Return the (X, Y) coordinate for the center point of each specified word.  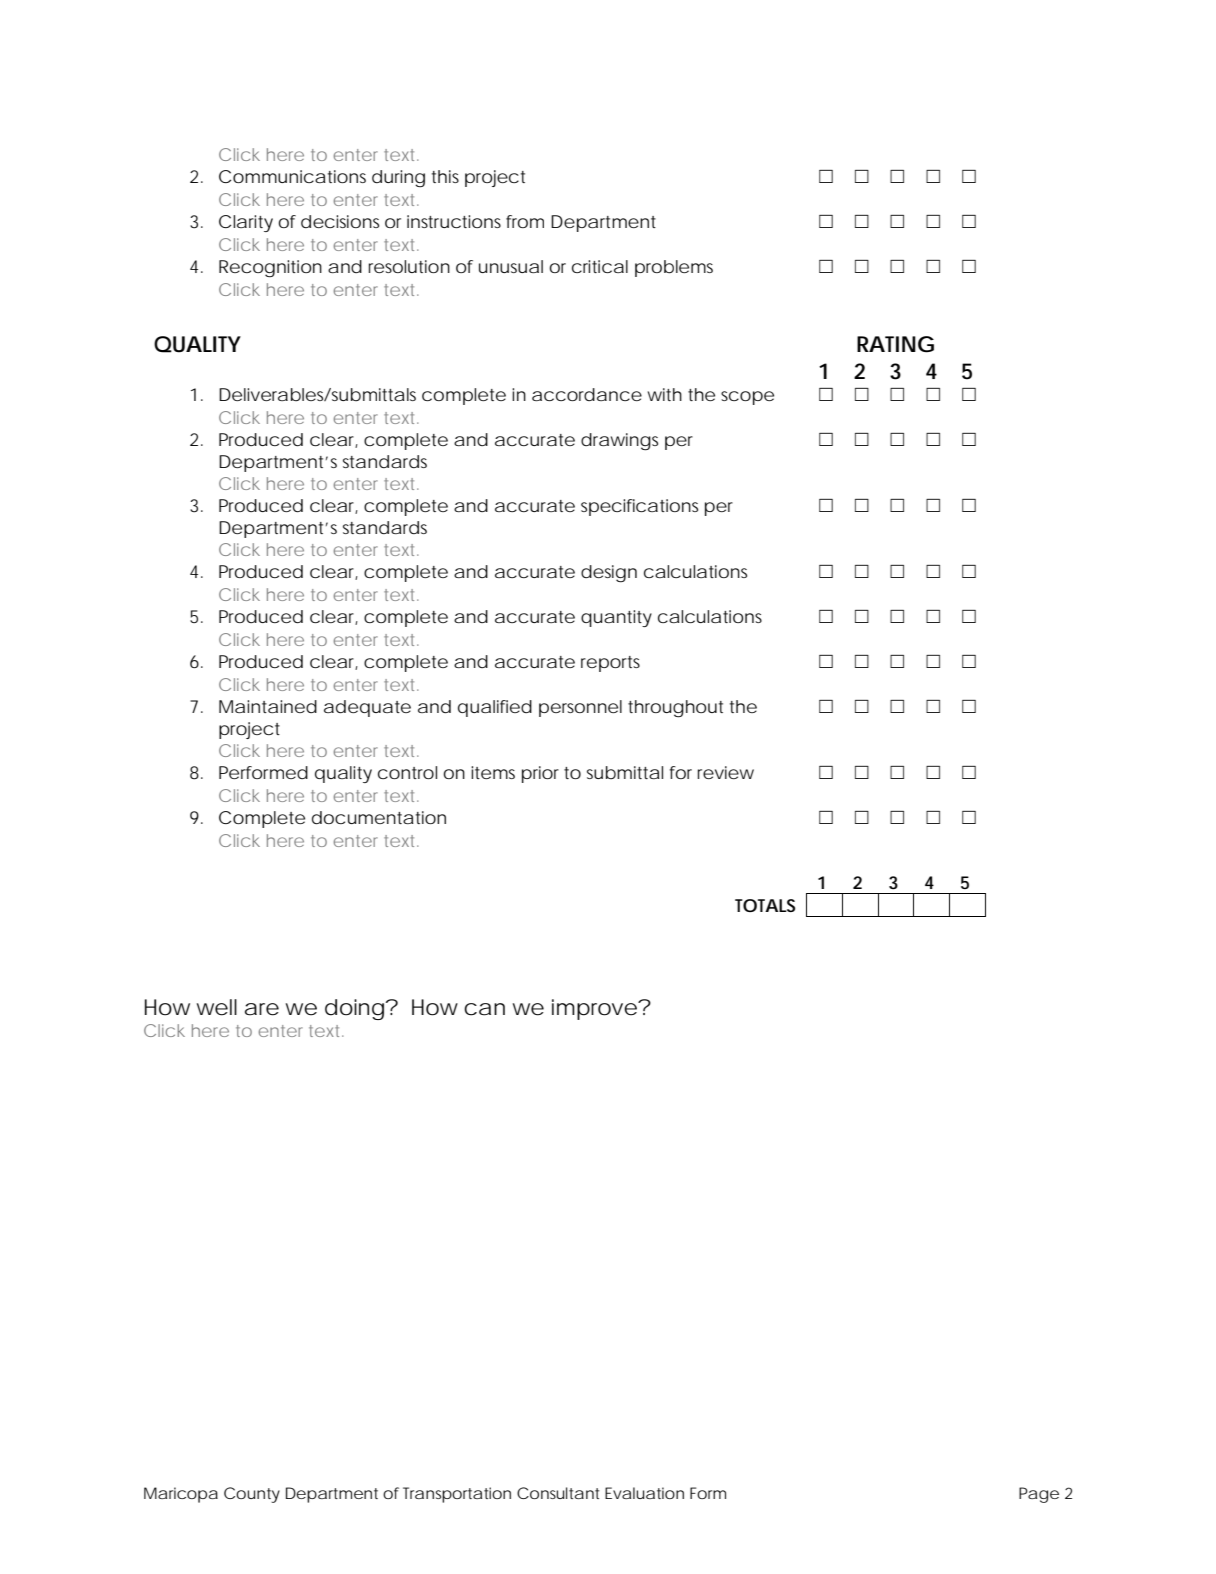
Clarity (246, 223)
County (252, 1495)
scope (747, 398)
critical (600, 266)
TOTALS (765, 905)
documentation (379, 818)
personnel (580, 708)
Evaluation (644, 1493)
